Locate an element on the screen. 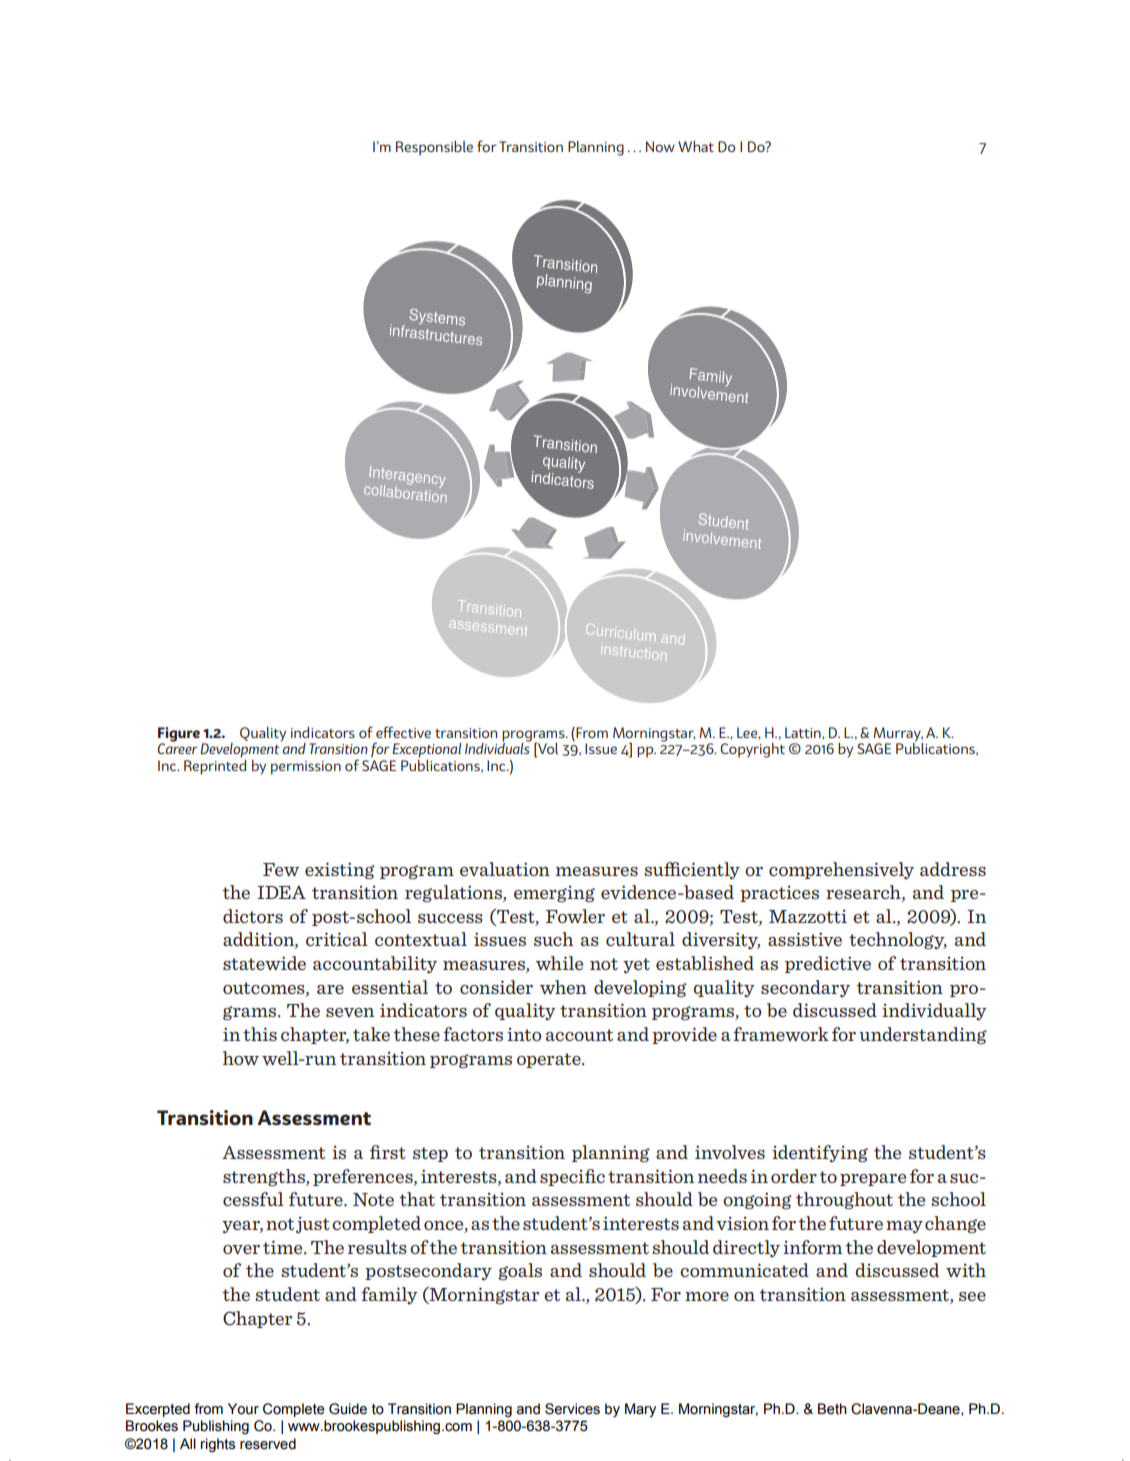 This screenshot has width=1130, height=1461. how is located at coordinates (241, 1058).
